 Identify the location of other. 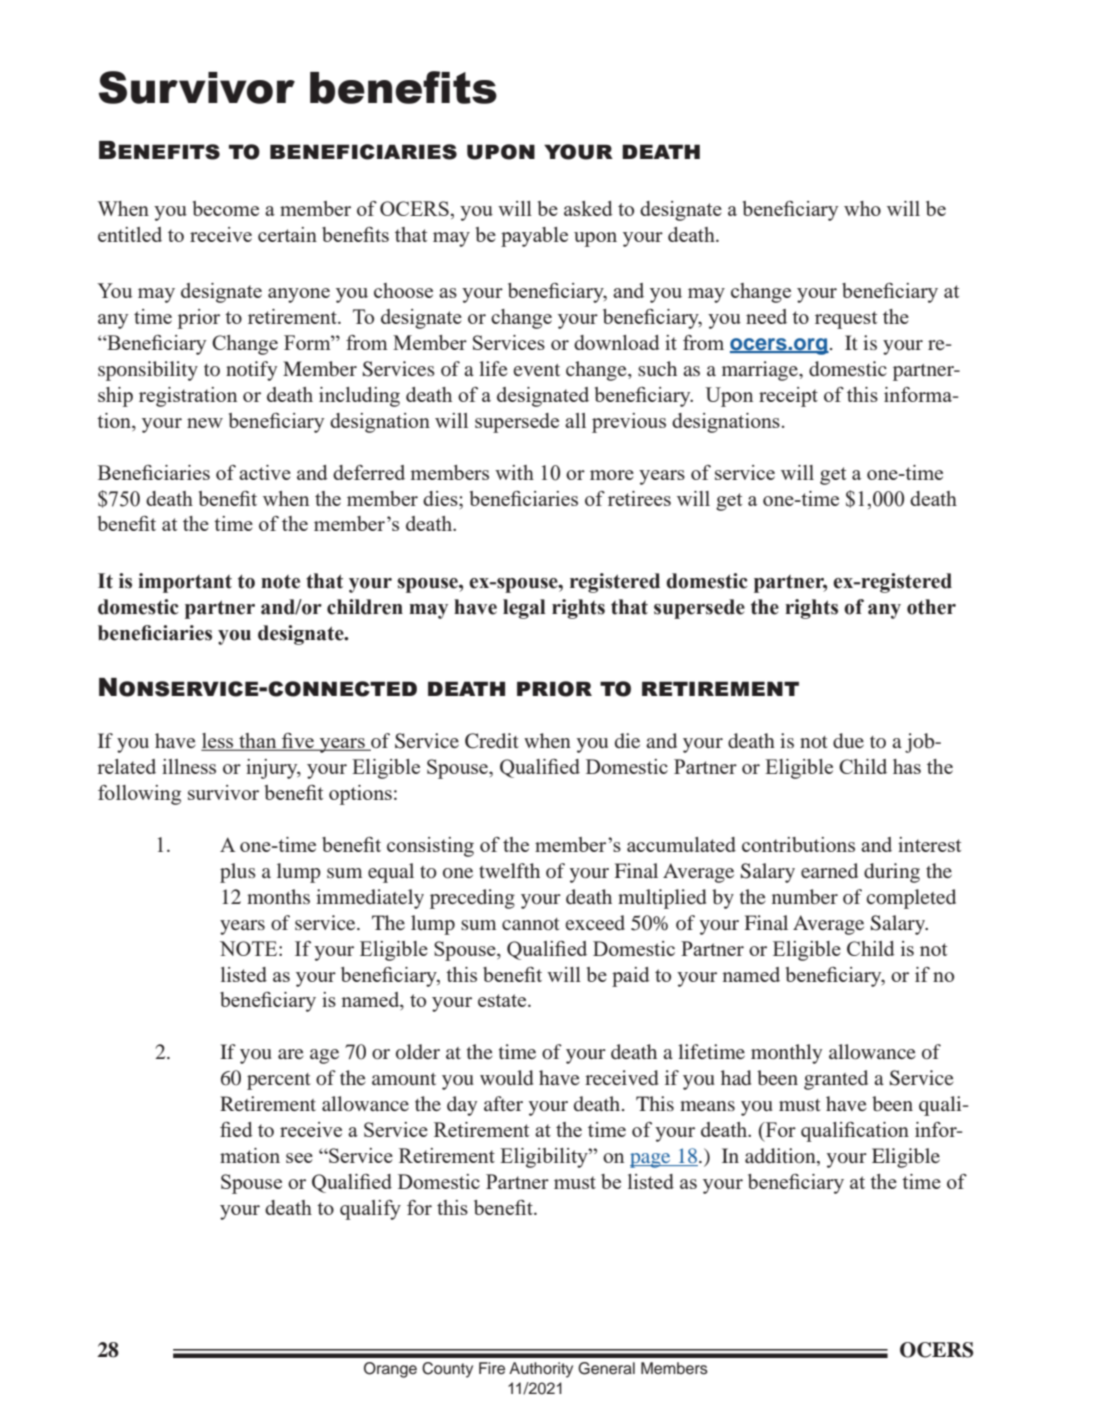
(931, 607).
